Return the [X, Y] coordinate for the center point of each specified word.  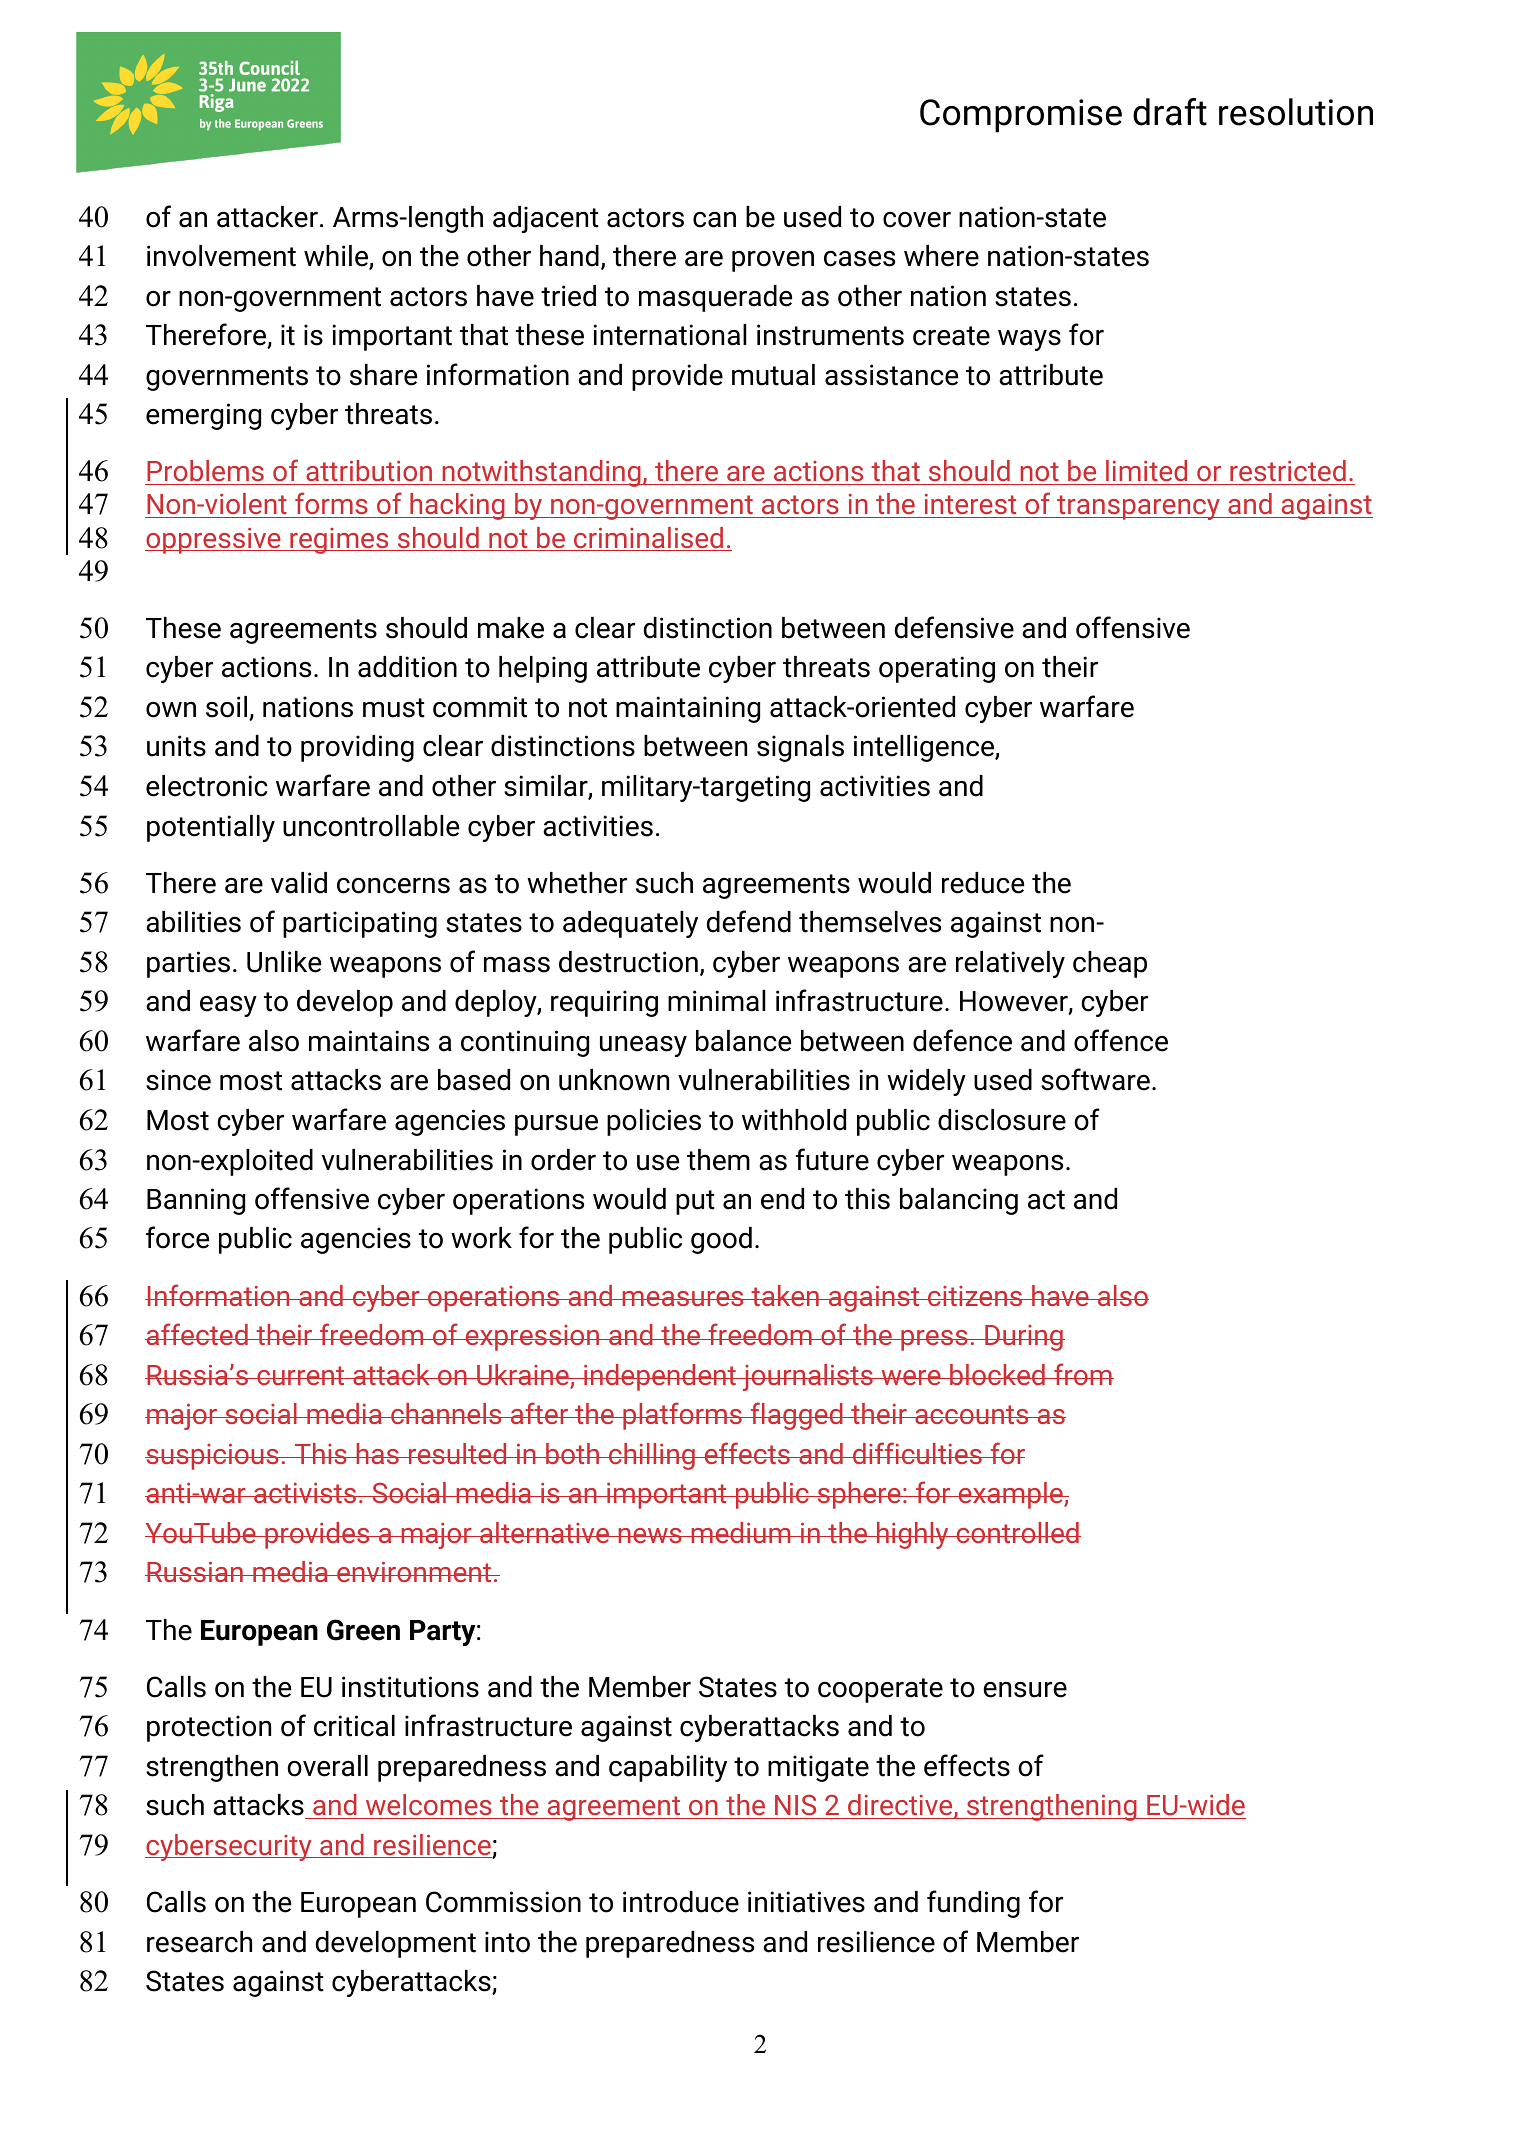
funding [973, 1904]
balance [743, 1041]
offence [1121, 1040]
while [337, 257]
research [199, 1942]
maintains [369, 1041]
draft [1170, 112]
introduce [681, 1902]
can [714, 220]
